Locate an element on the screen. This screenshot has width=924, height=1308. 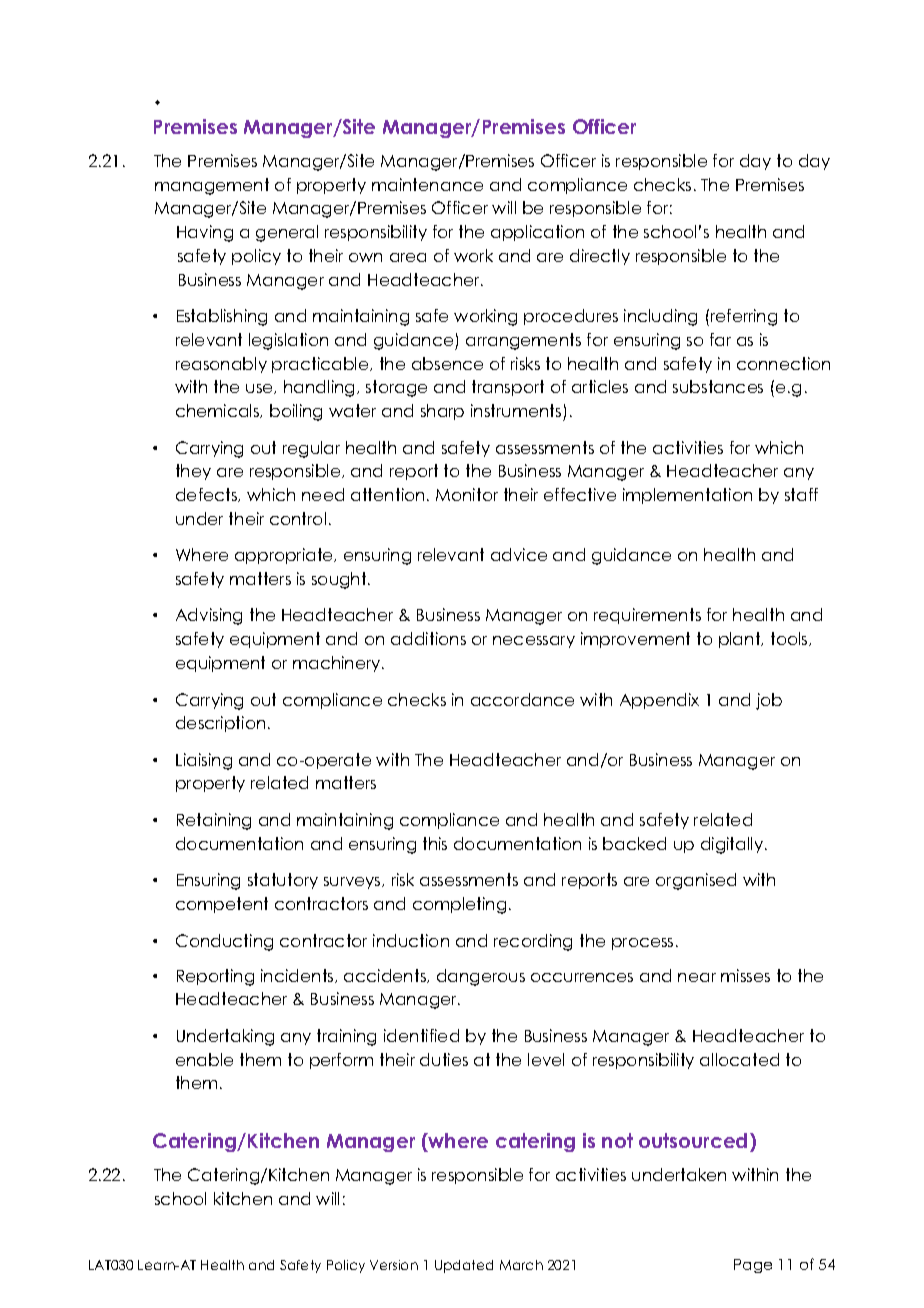
incidents is located at coordinates (298, 976).
